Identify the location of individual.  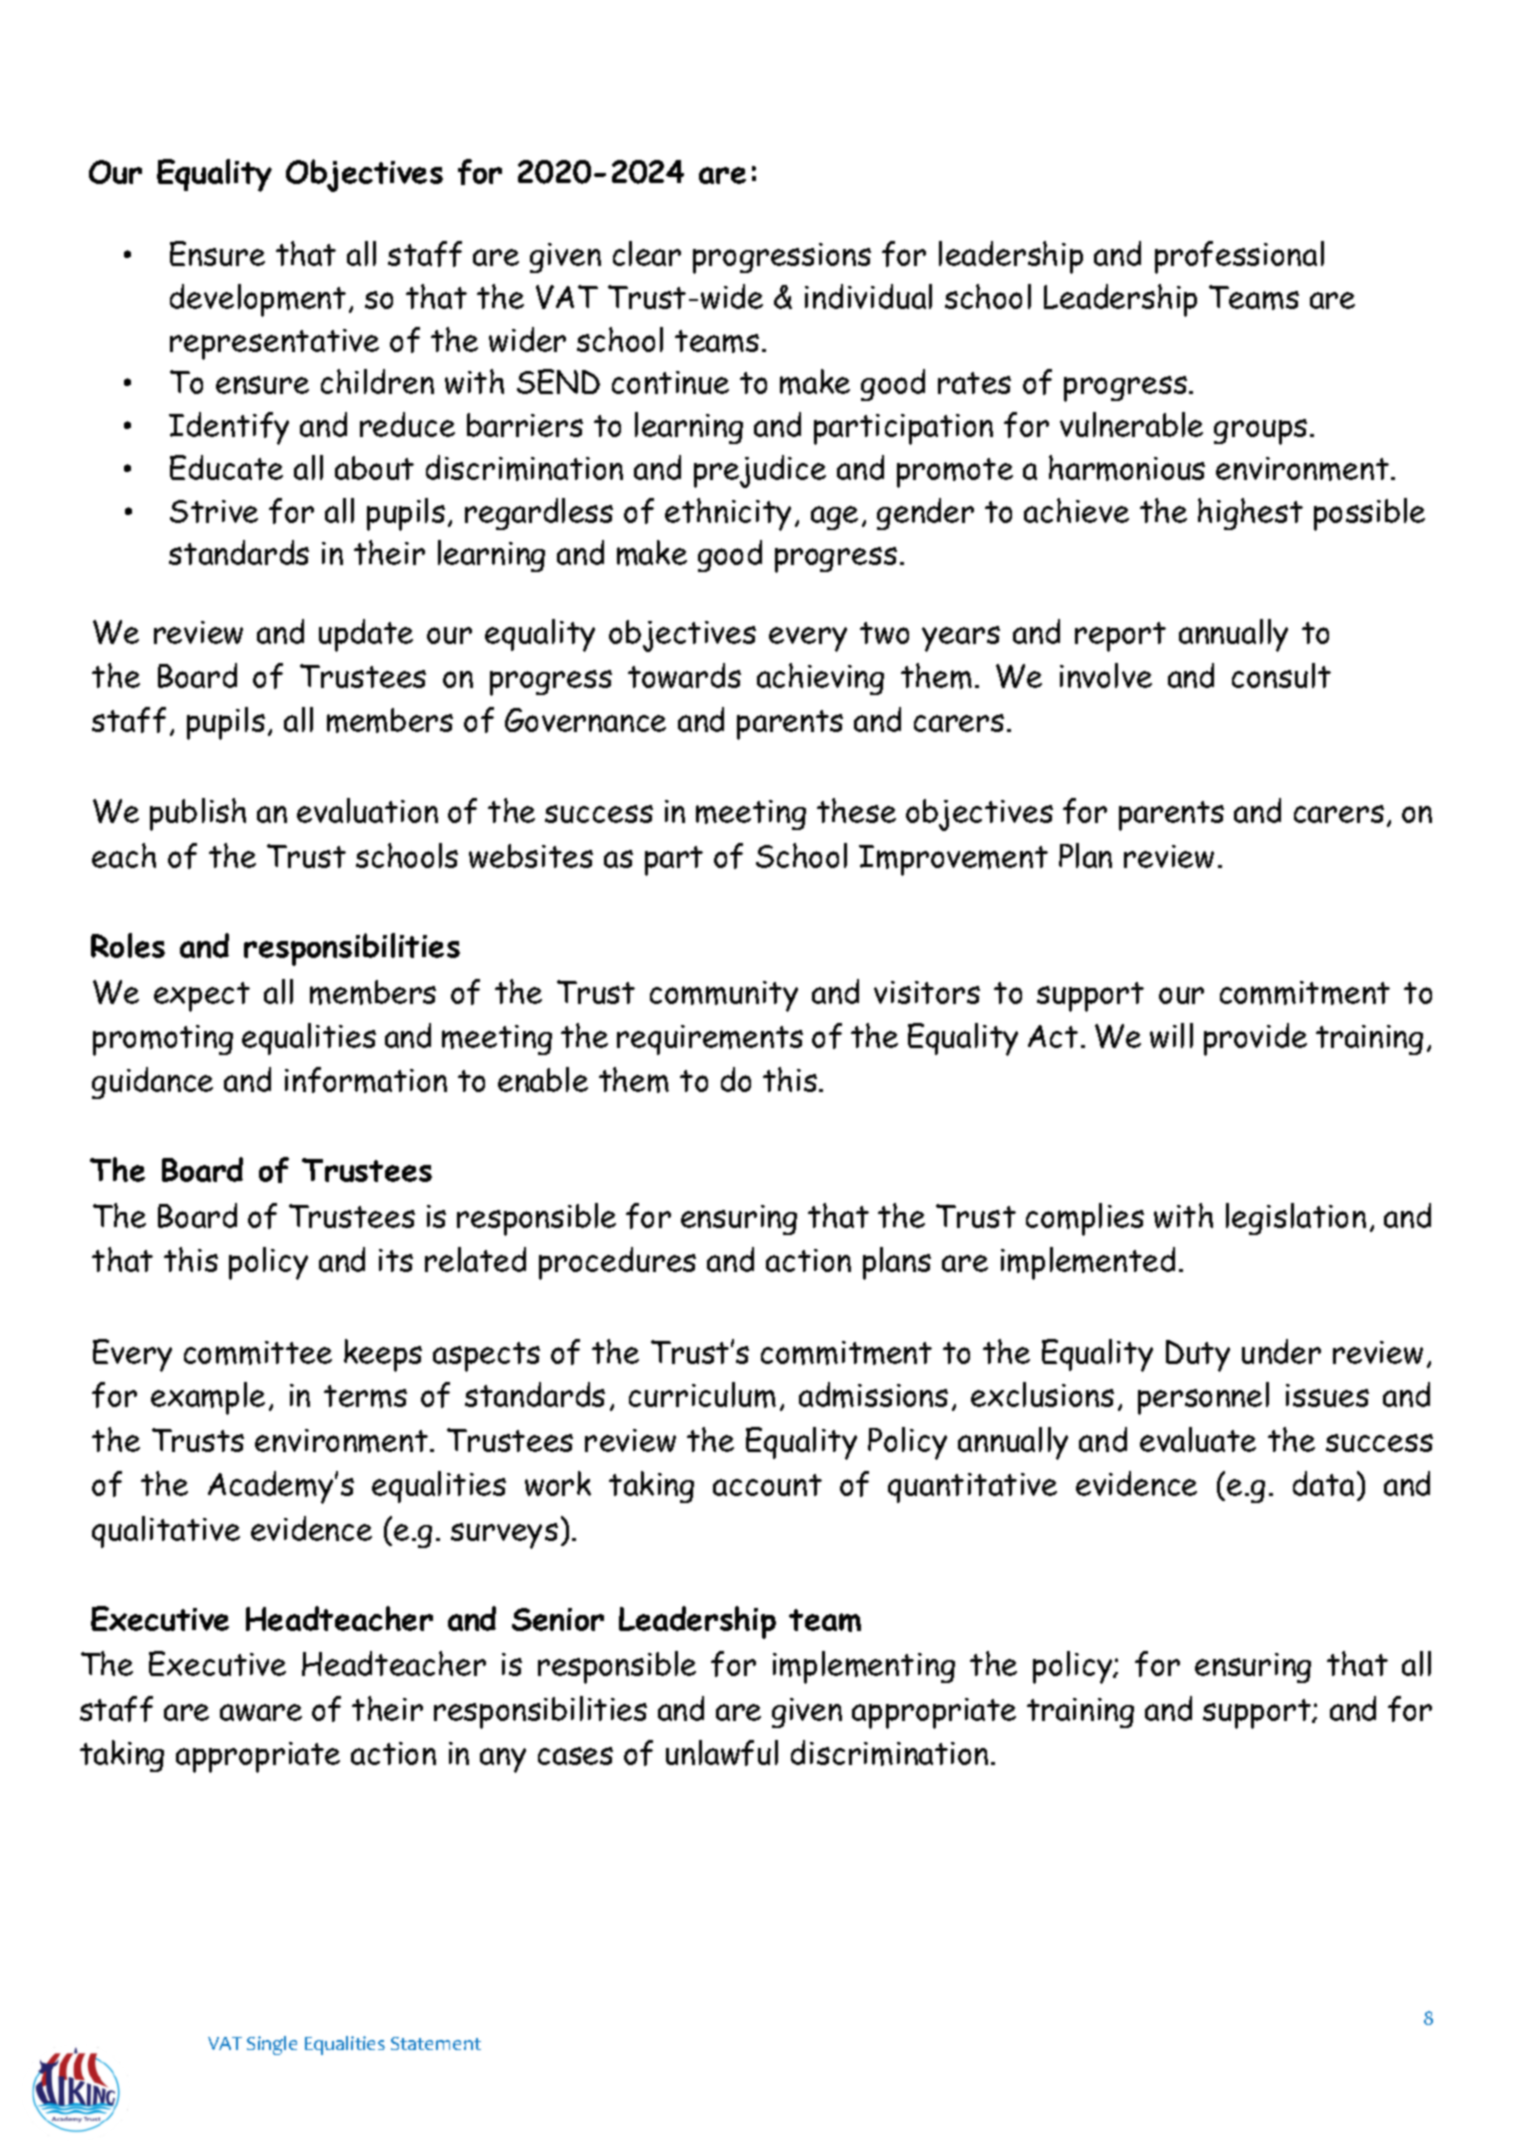
(868, 296).
